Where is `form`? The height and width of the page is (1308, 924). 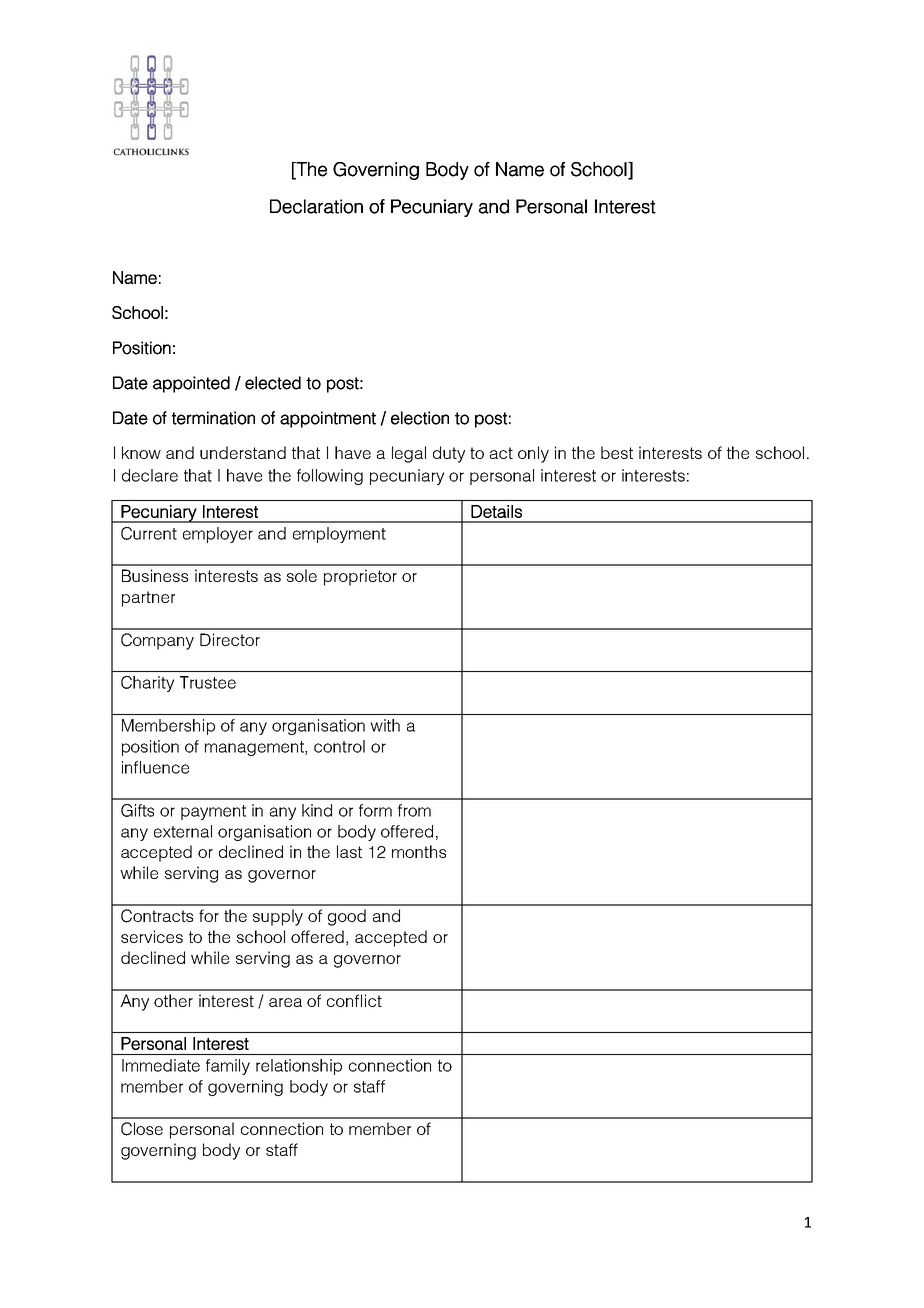
form is located at coordinates (375, 810).
